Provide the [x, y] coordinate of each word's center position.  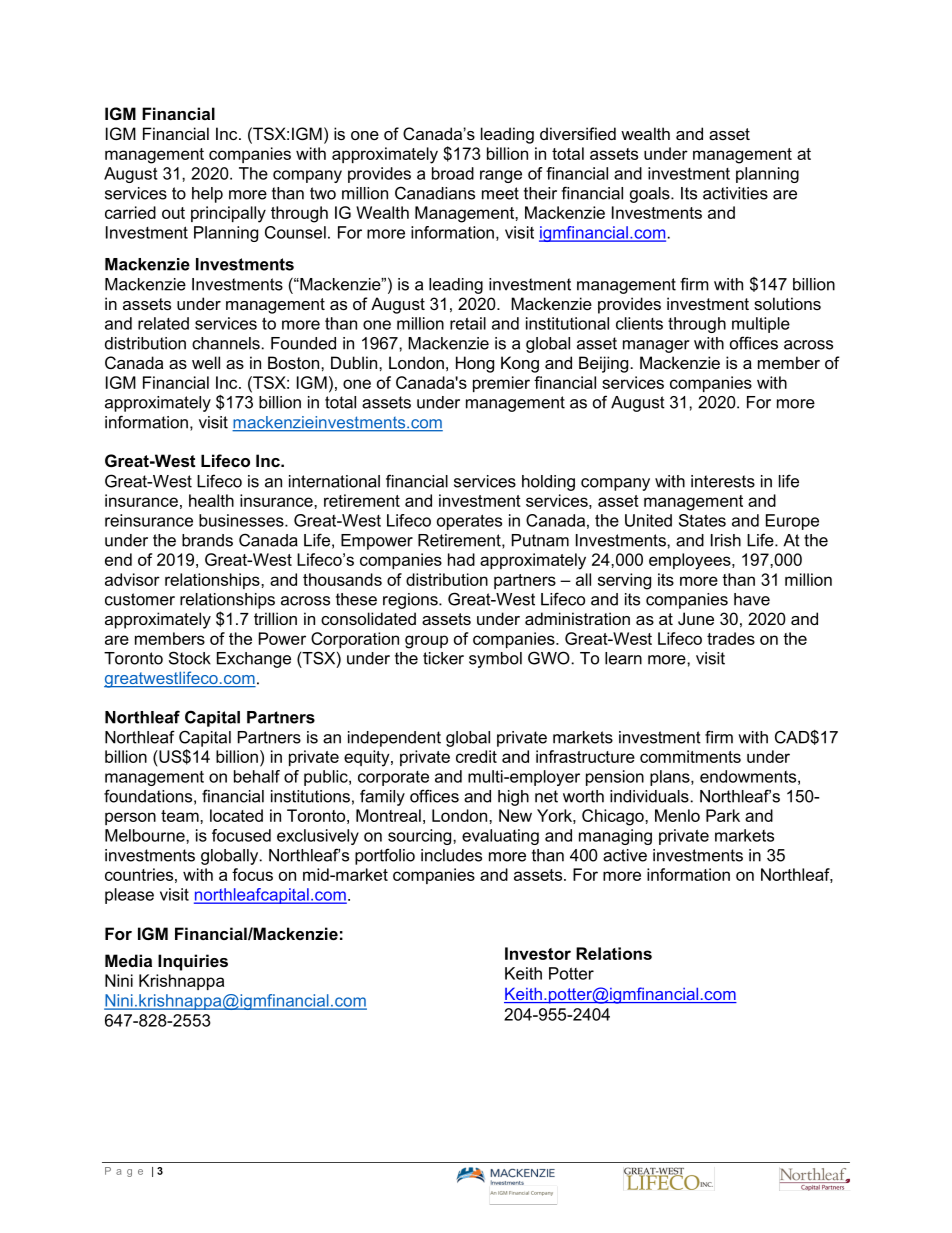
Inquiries [193, 962]
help [207, 195]
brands [207, 540]
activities [735, 193]
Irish [726, 540]
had [461, 559]
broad [453, 173]
